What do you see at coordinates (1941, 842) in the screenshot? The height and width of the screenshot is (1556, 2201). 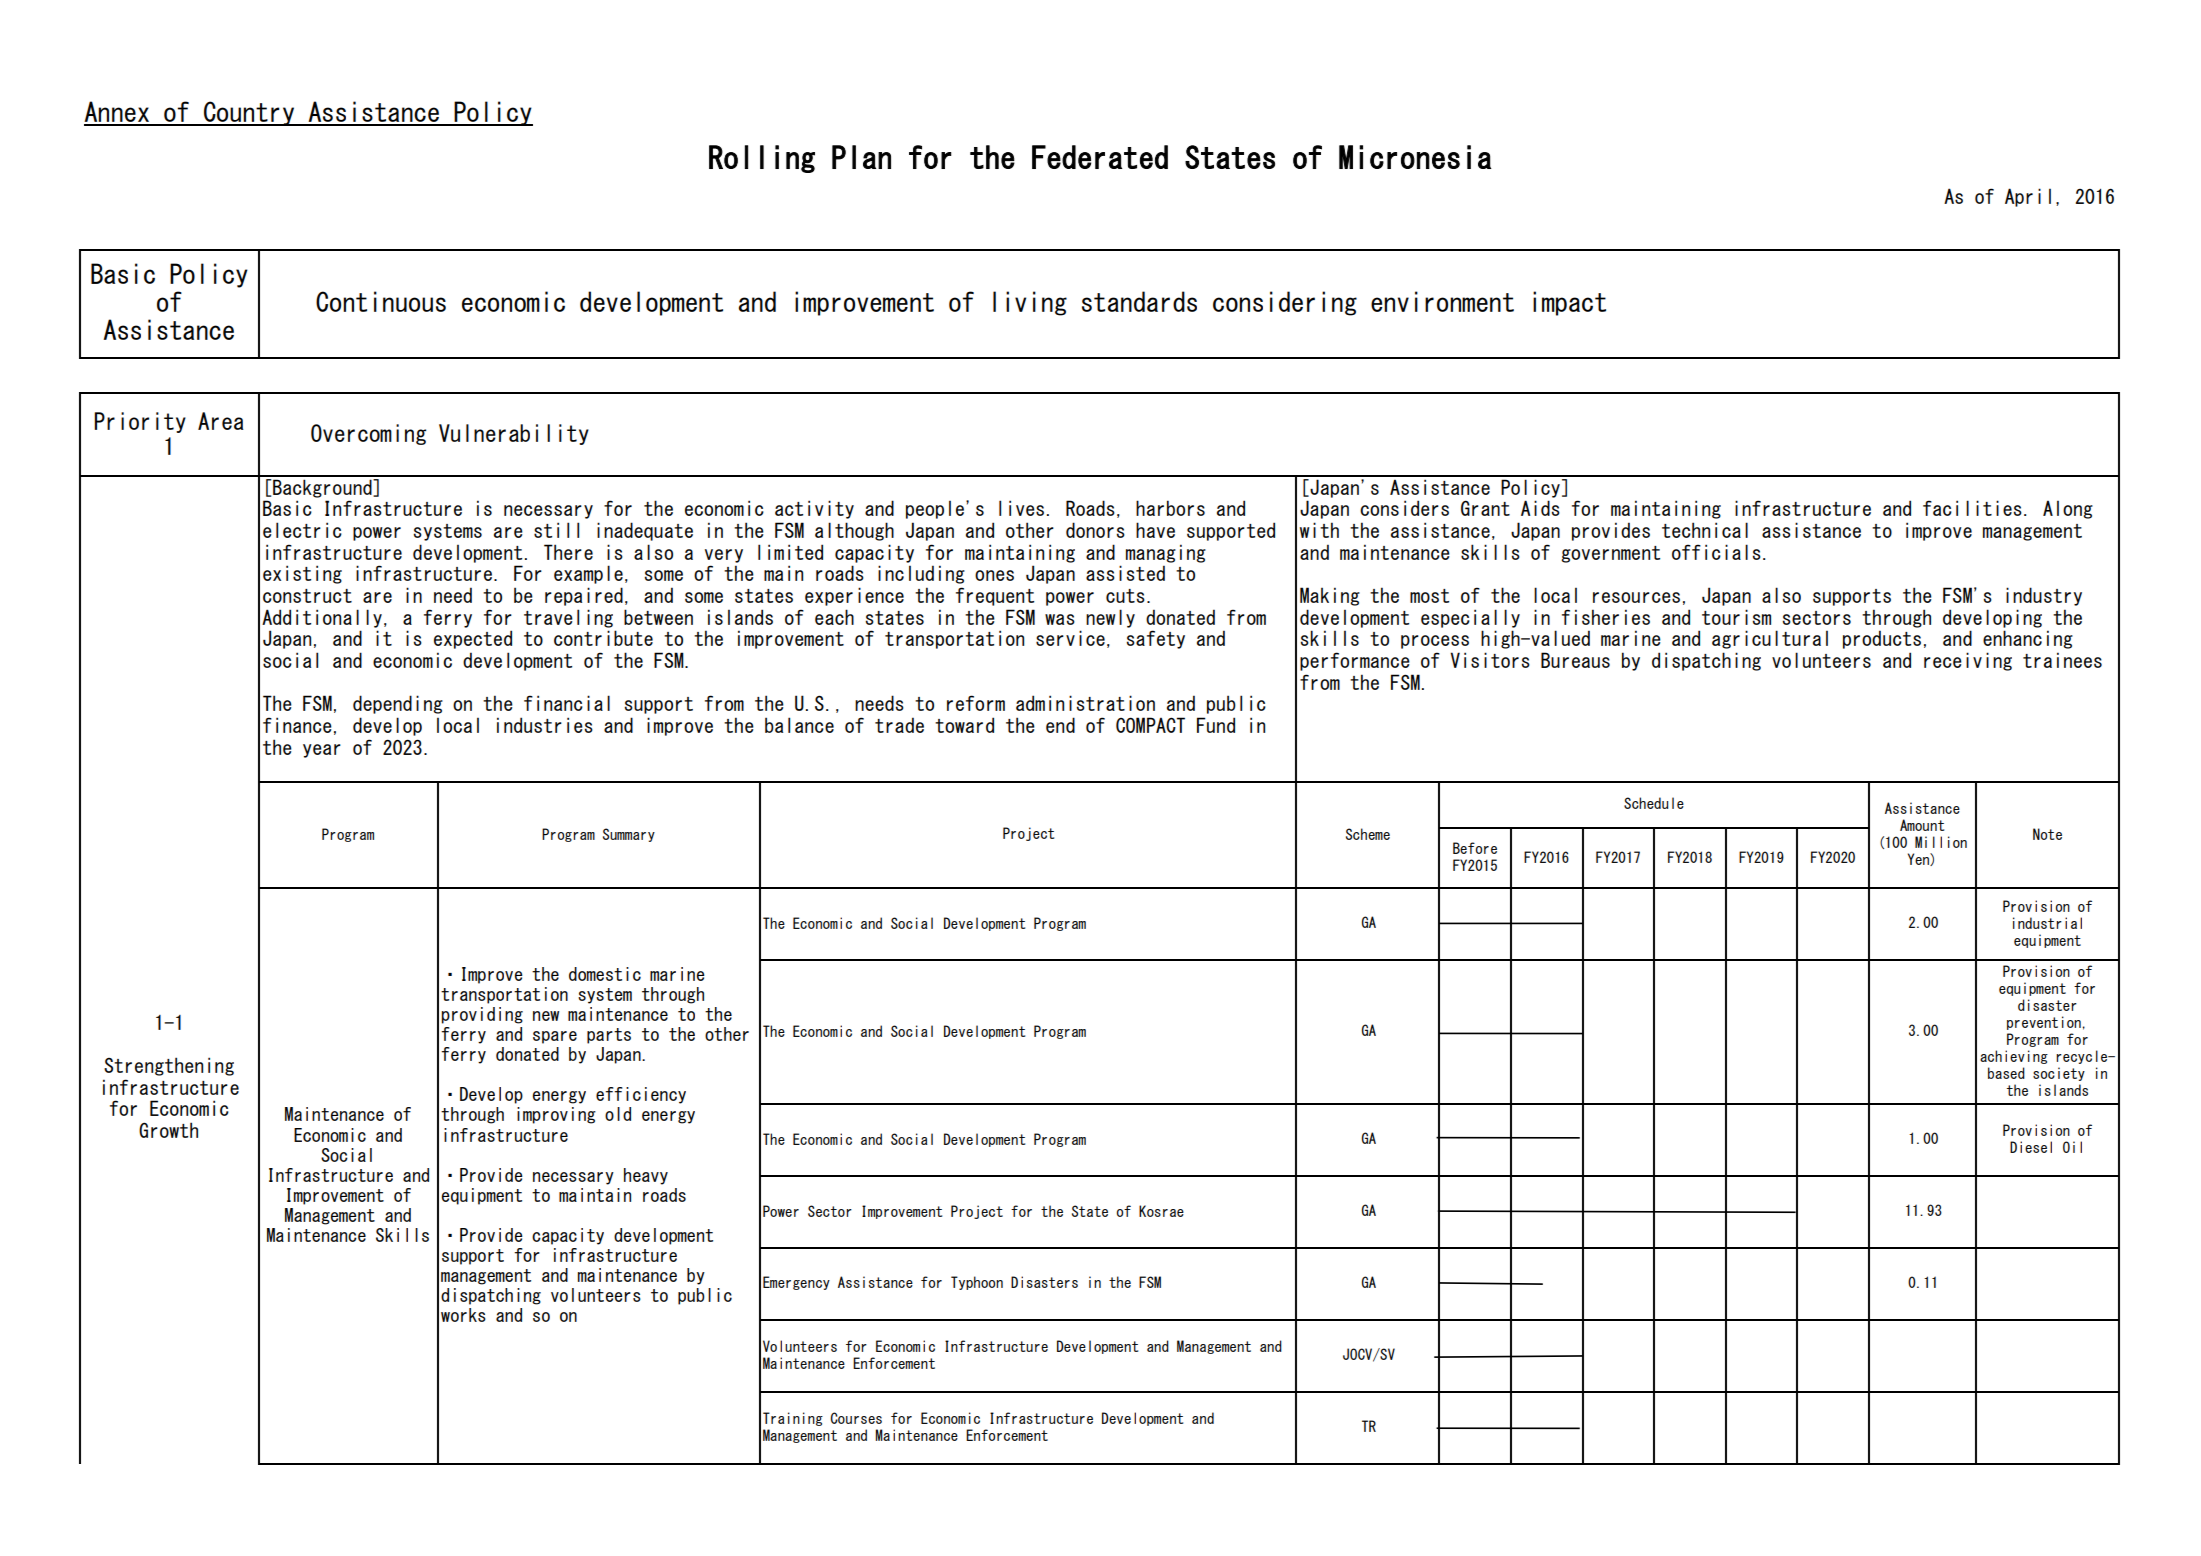 I see `Million` at bounding box center [1941, 842].
